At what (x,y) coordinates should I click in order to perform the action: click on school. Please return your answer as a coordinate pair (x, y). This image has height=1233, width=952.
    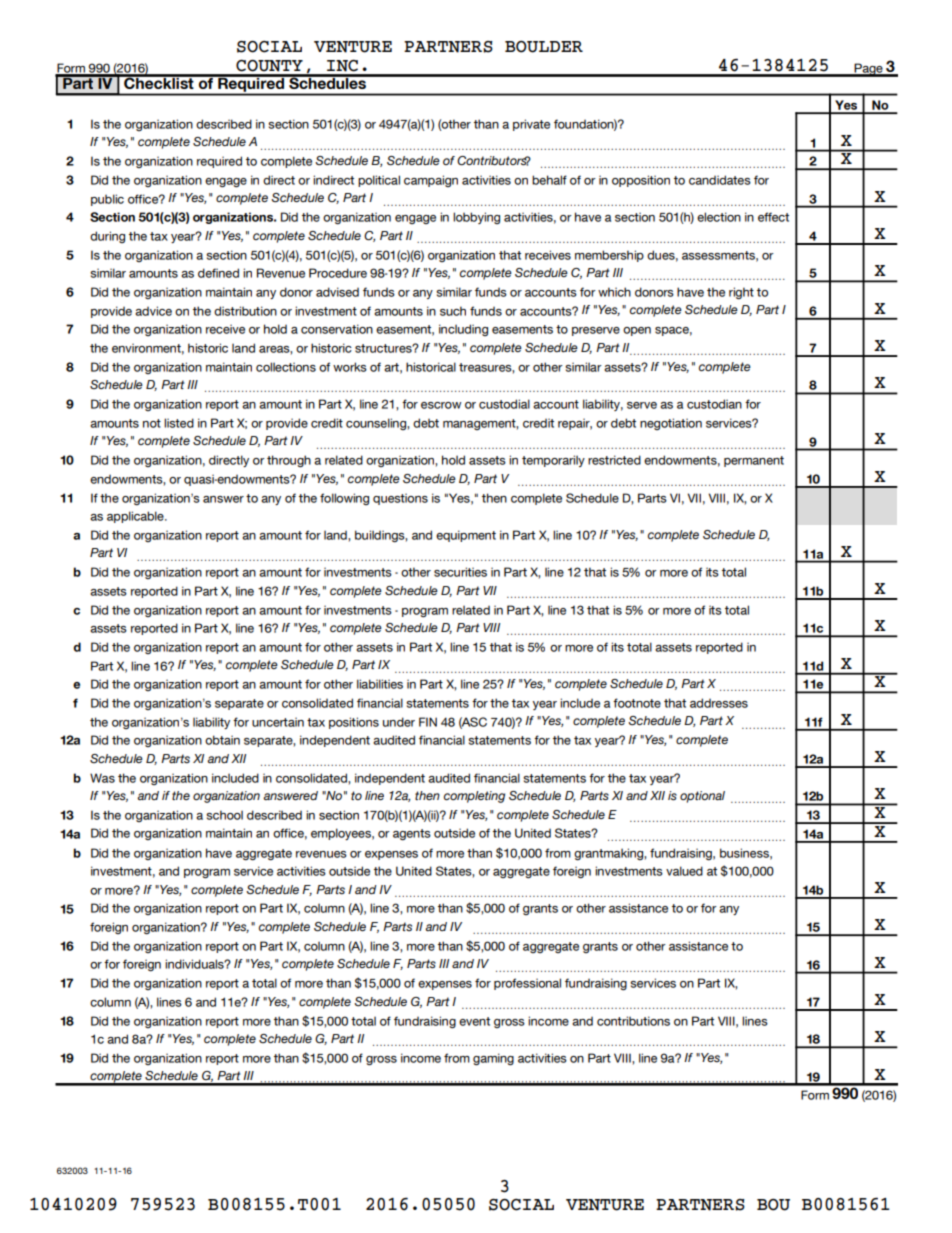
    Looking at the image, I should click on (224, 815).
